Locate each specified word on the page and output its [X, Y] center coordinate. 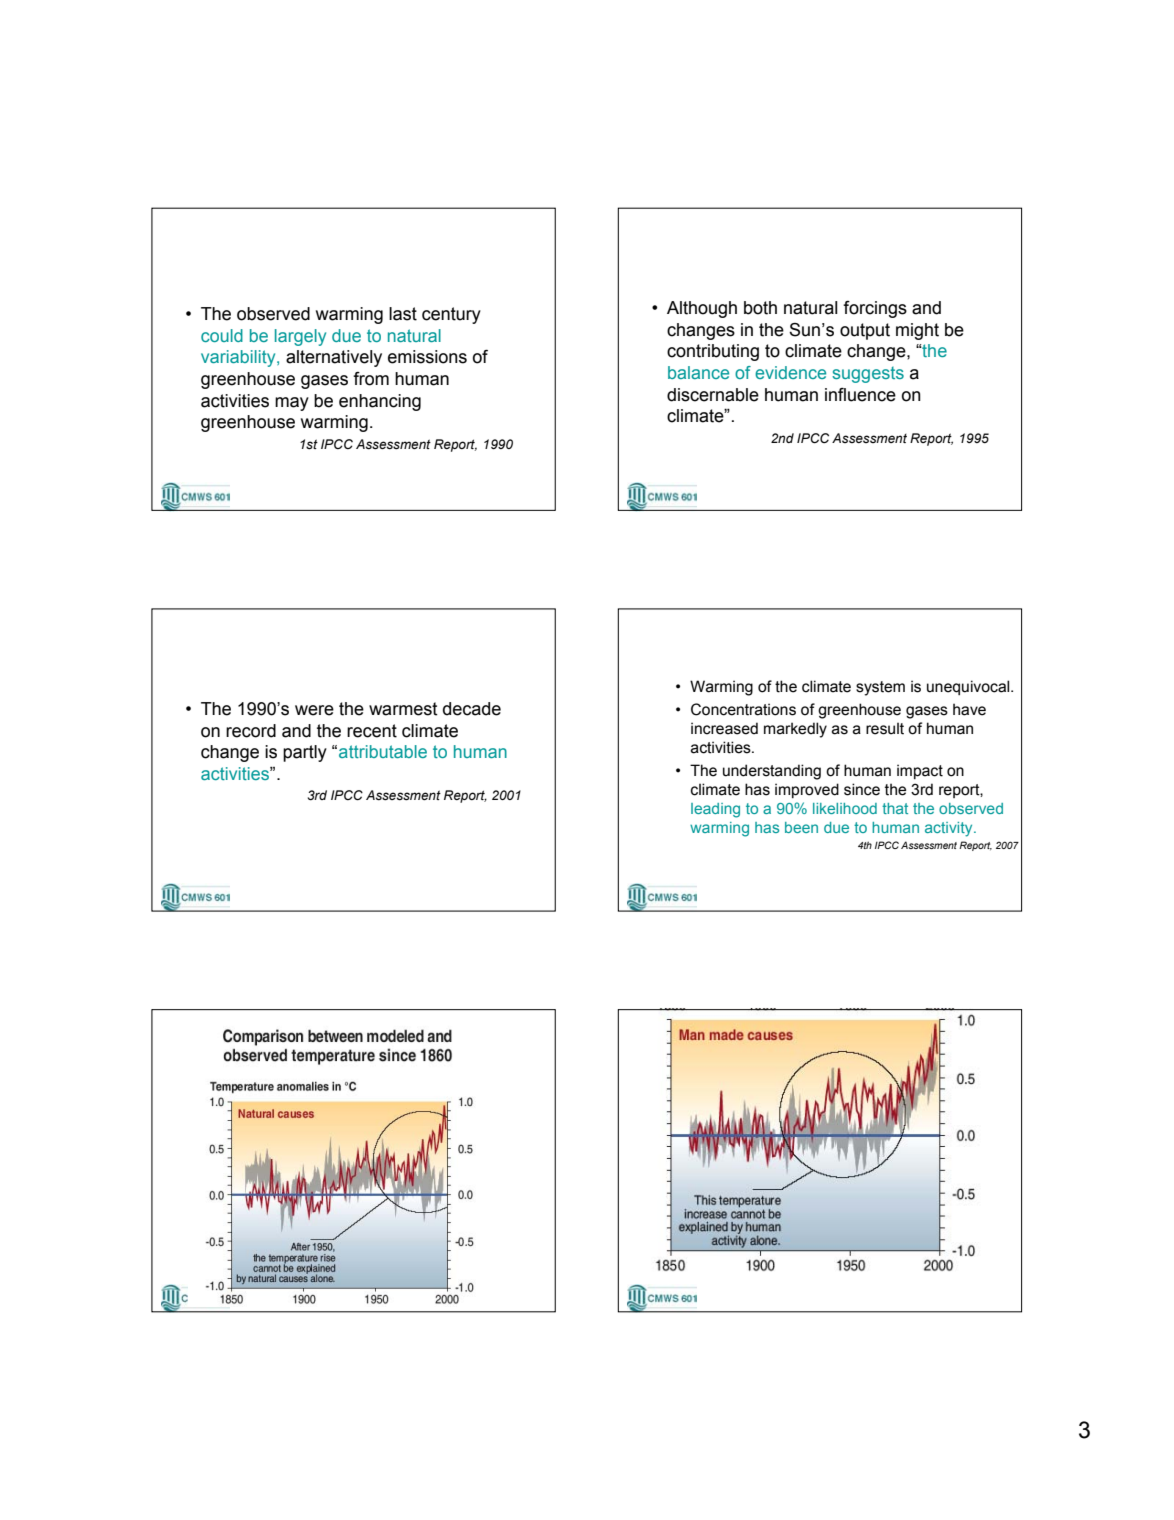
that [895, 808]
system [880, 688]
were [314, 710]
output [865, 331]
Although [702, 309]
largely [300, 337]
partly [305, 753]
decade [472, 709]
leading [715, 810]
